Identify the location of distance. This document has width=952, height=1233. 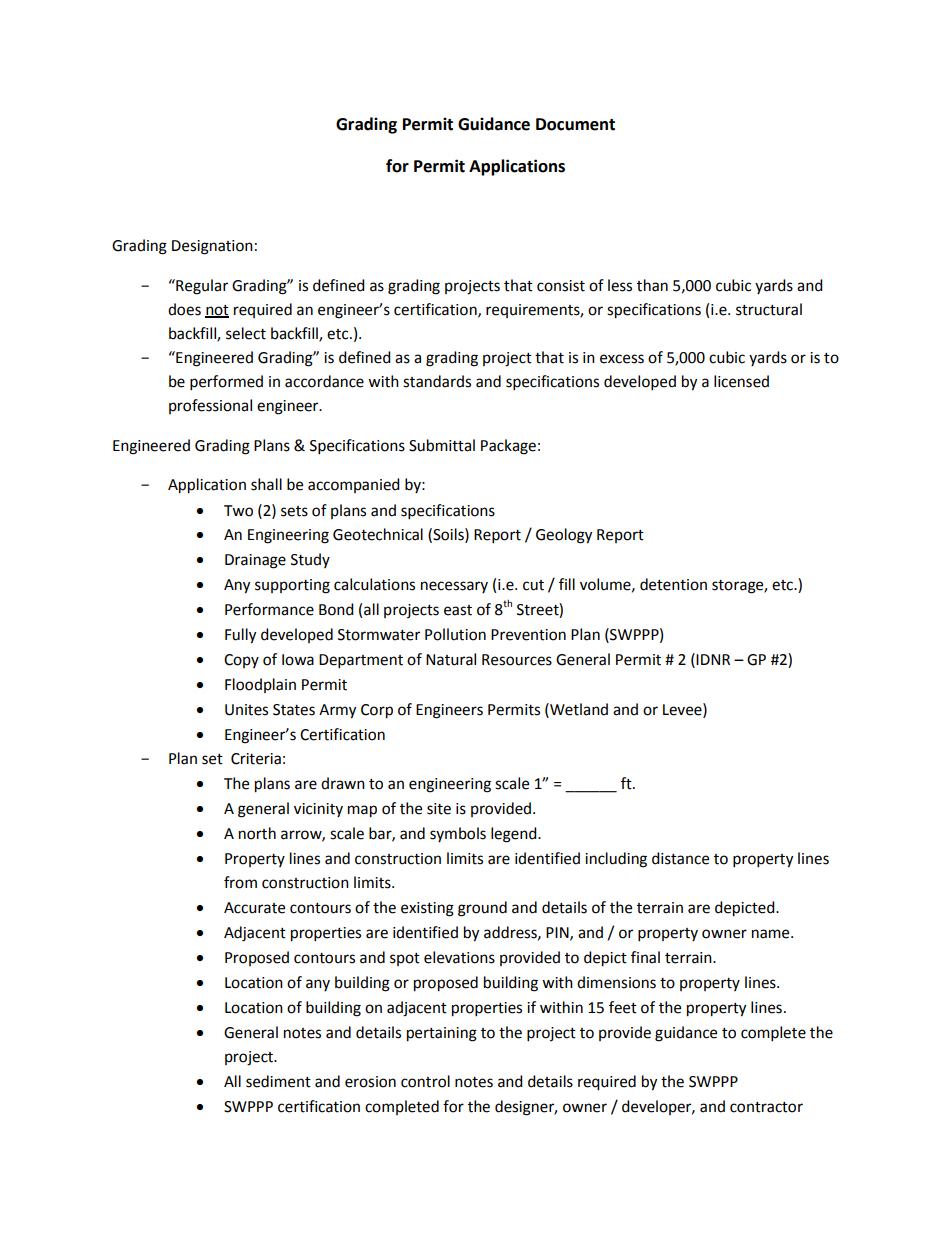
(680, 858).
